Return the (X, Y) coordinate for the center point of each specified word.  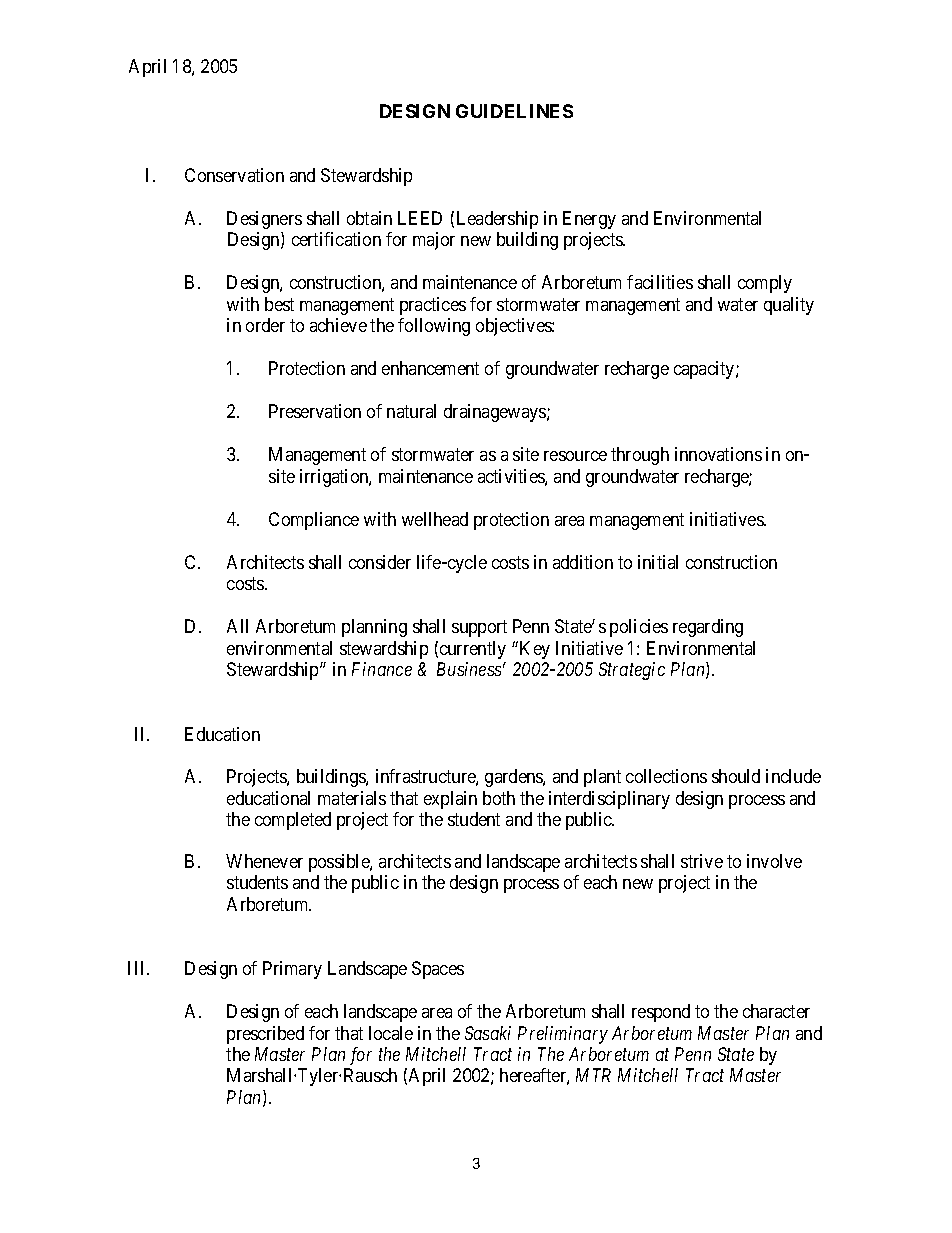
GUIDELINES (514, 111)
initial (658, 562)
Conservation (234, 175)
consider (380, 562)
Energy (589, 220)
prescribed (265, 1035)
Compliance (314, 521)
